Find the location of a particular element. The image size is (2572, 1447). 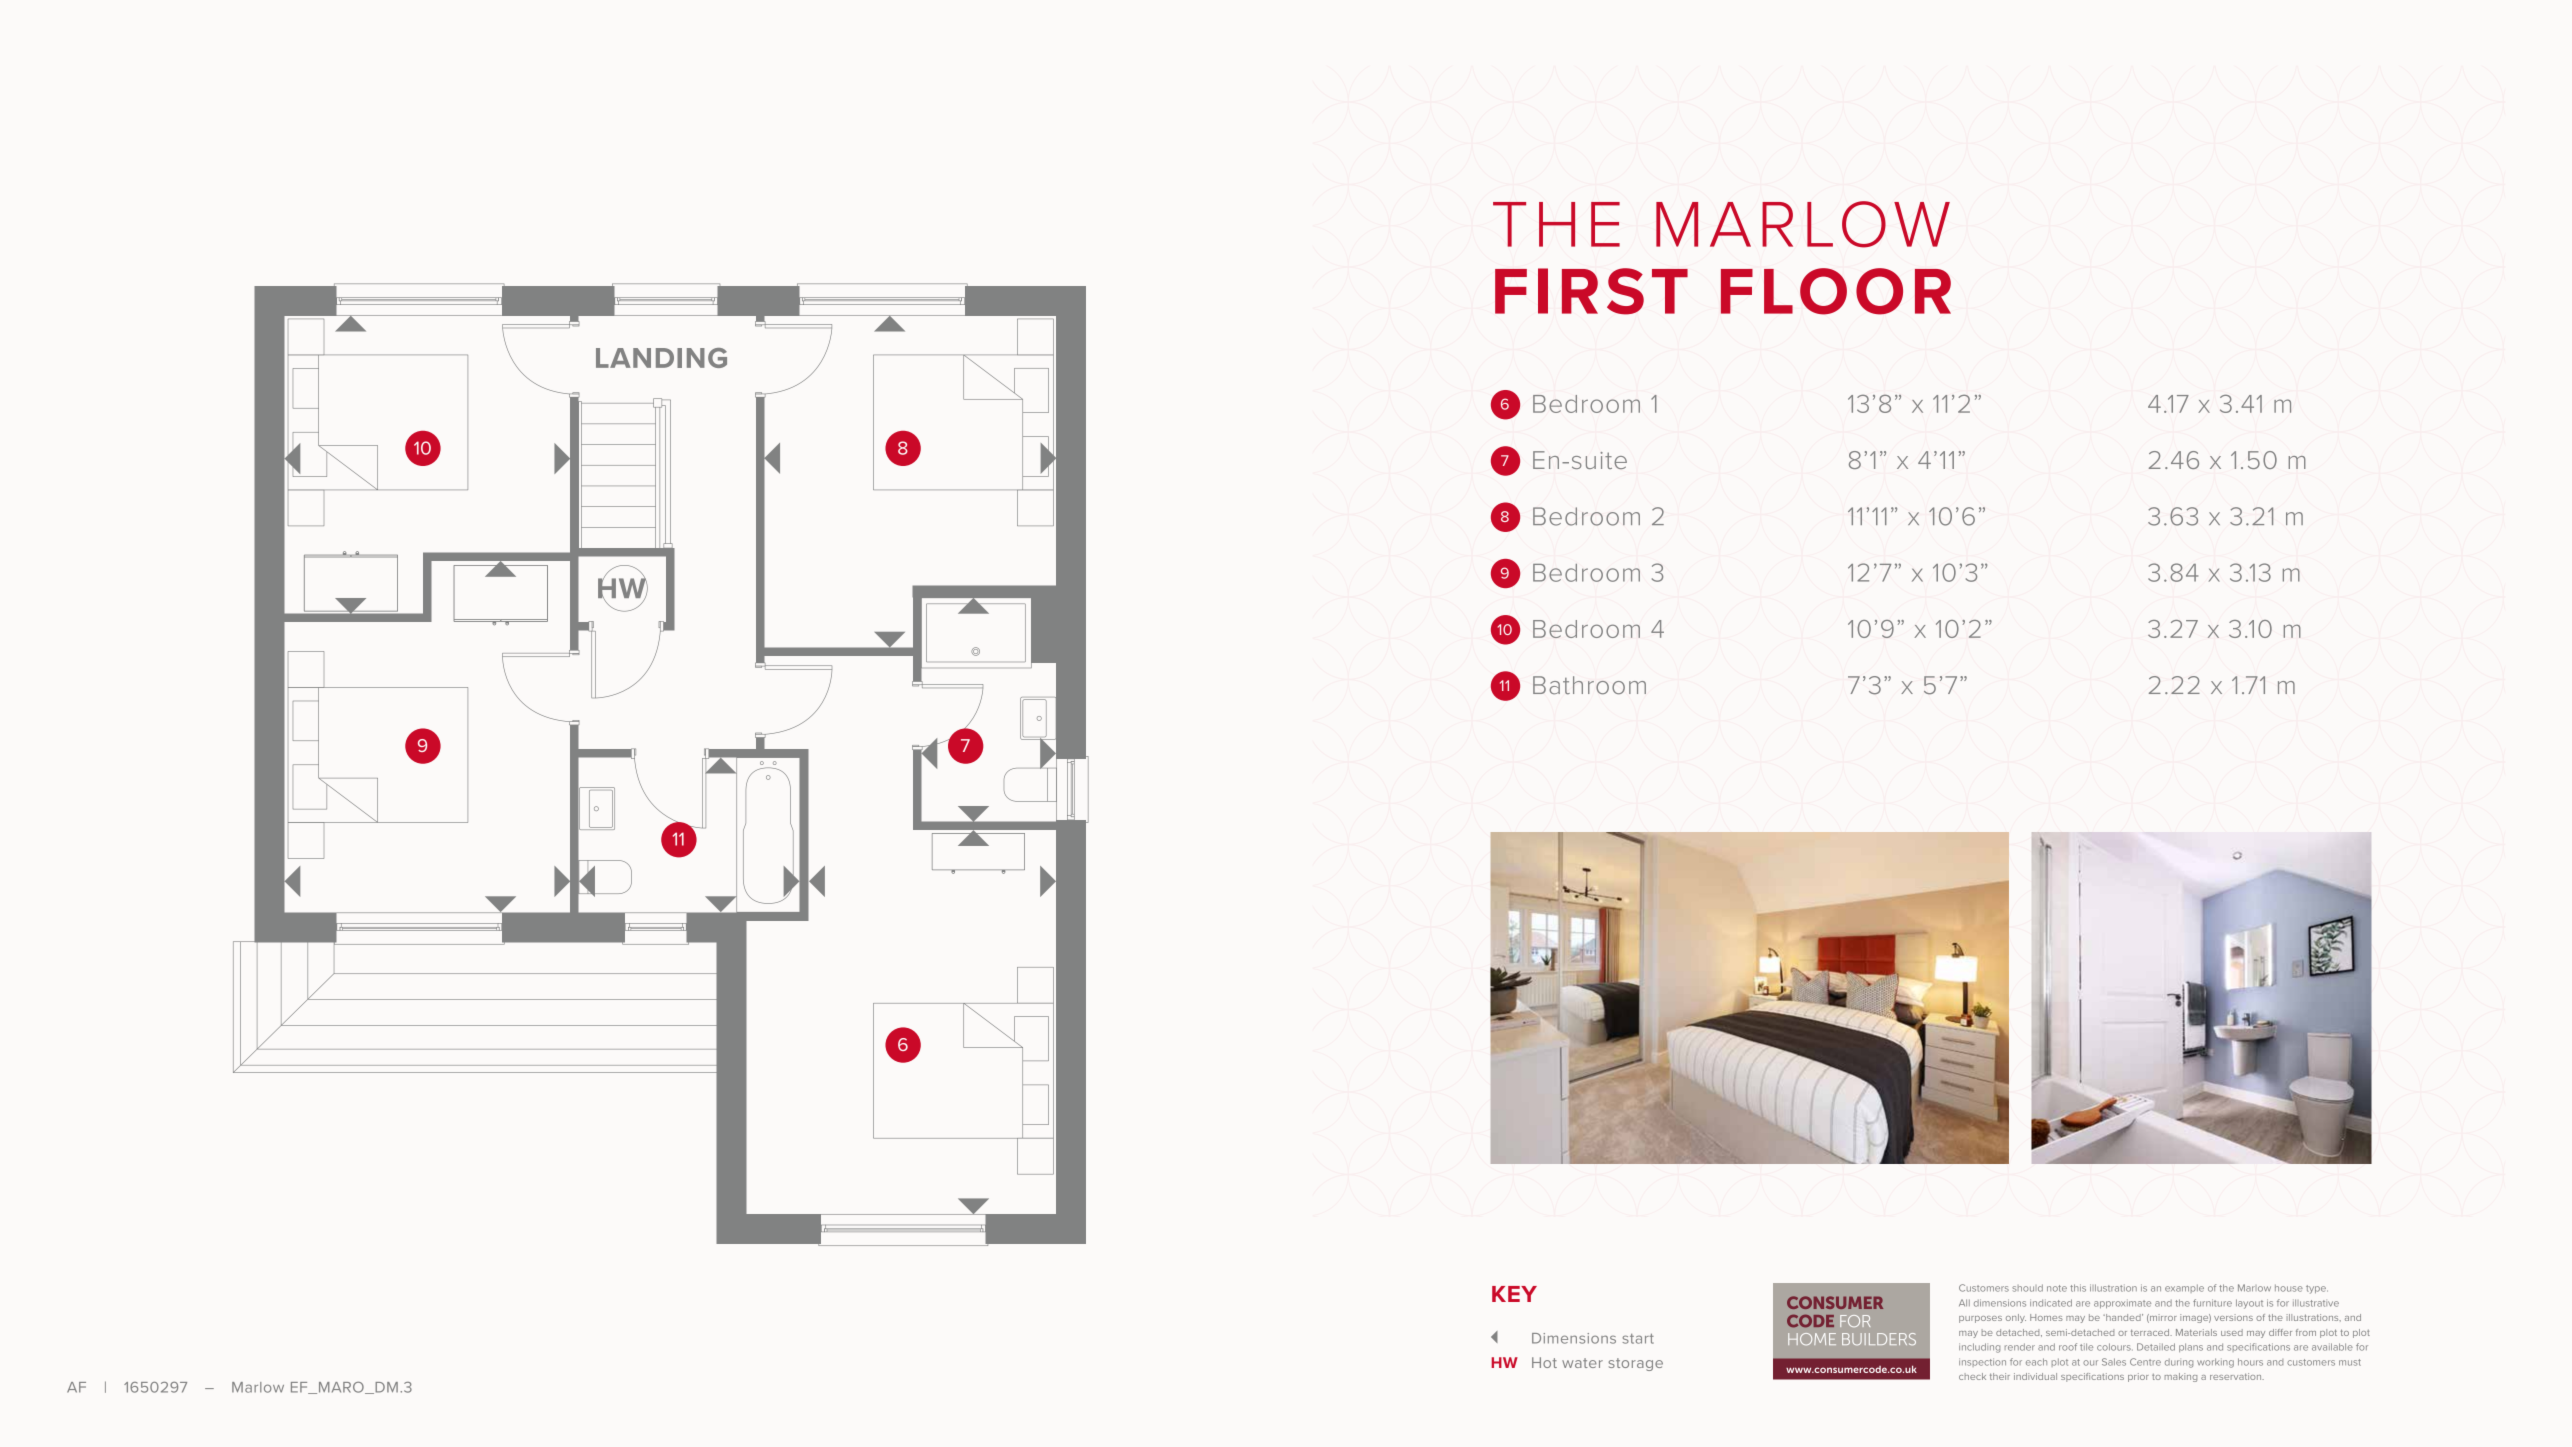

KEY is located at coordinates (1514, 1294).
